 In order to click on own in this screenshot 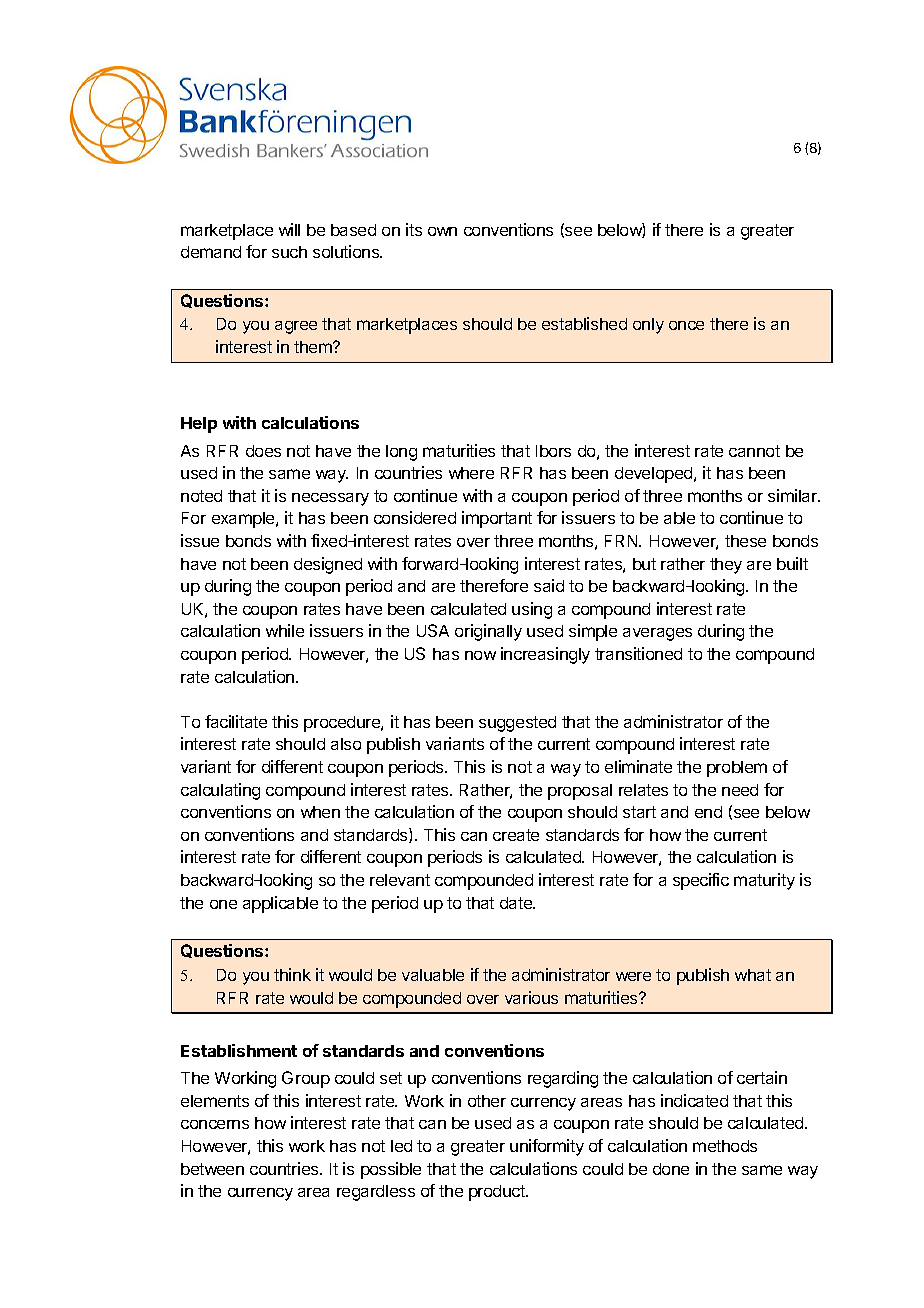, I will do `click(442, 231)`.
